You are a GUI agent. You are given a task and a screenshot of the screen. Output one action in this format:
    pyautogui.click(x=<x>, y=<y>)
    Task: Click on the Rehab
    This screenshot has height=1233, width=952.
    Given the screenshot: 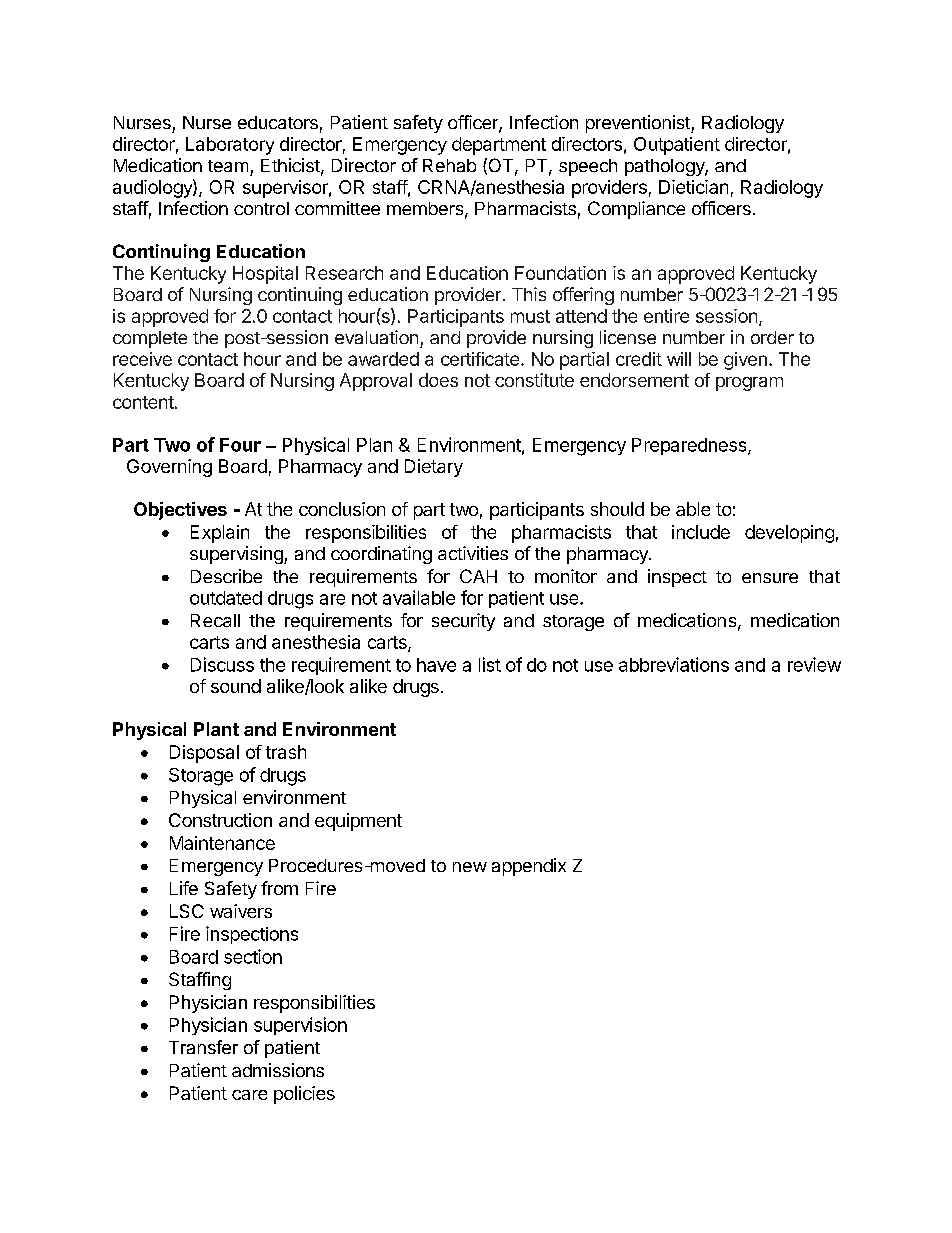 What is the action you would take?
    pyautogui.click(x=449, y=165)
